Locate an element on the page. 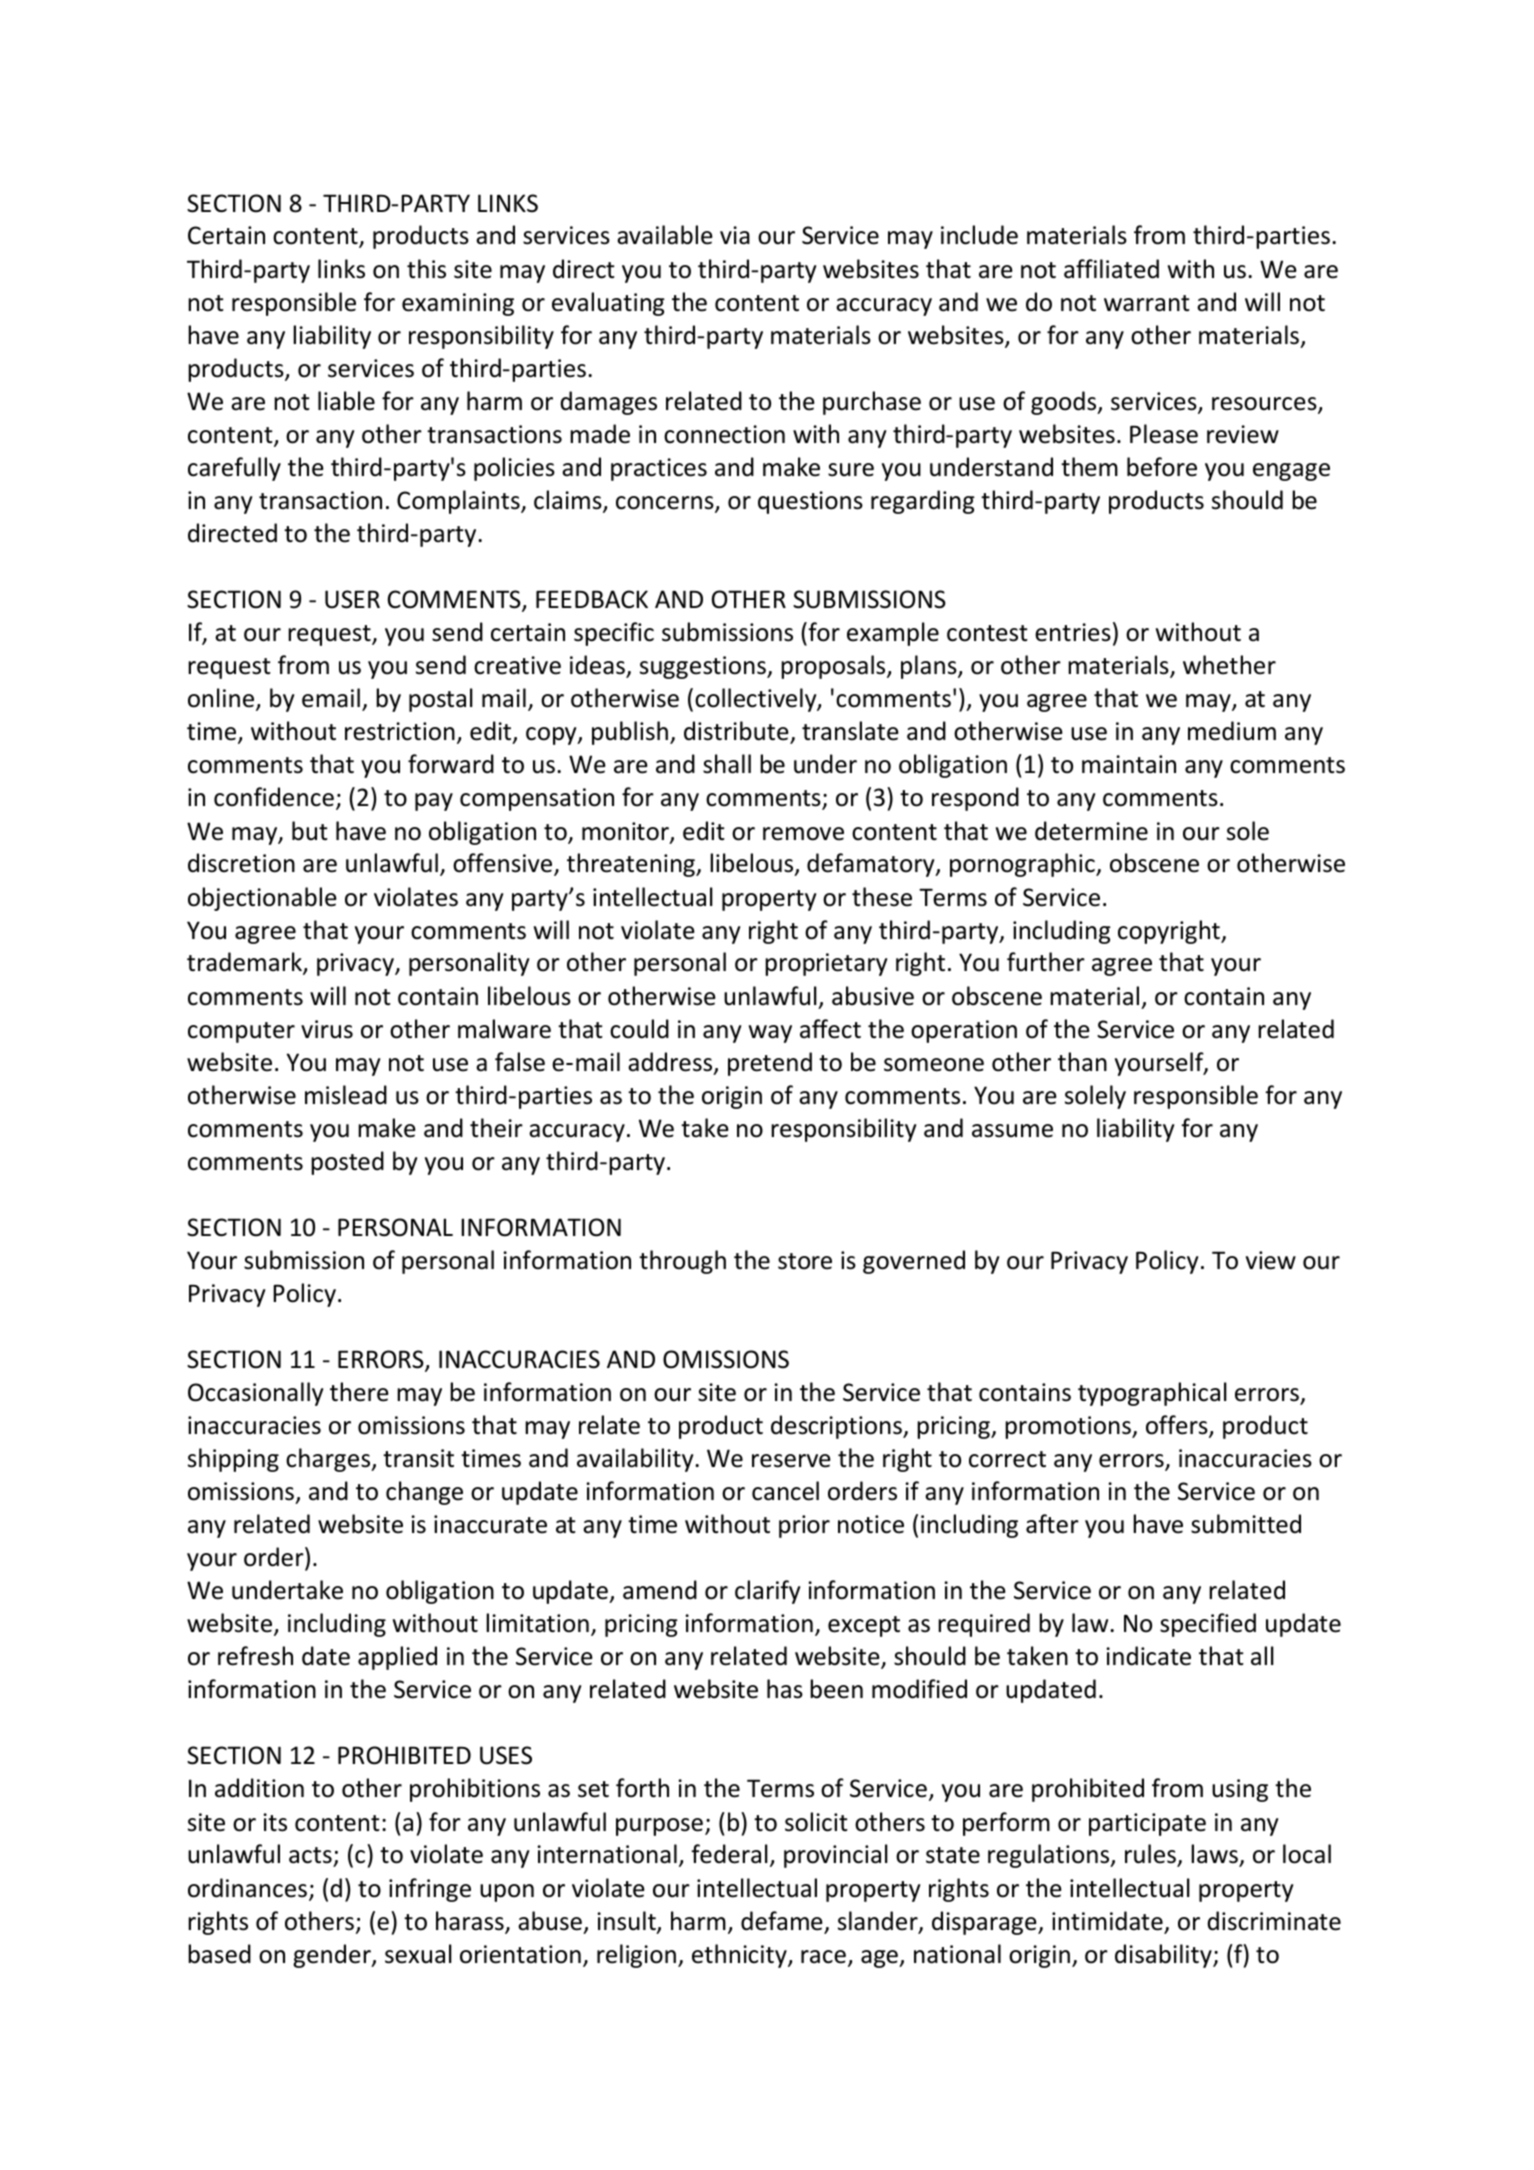 Image resolution: width=1534 pixels, height=2170 pixels. mislead is located at coordinates (346, 1095).
